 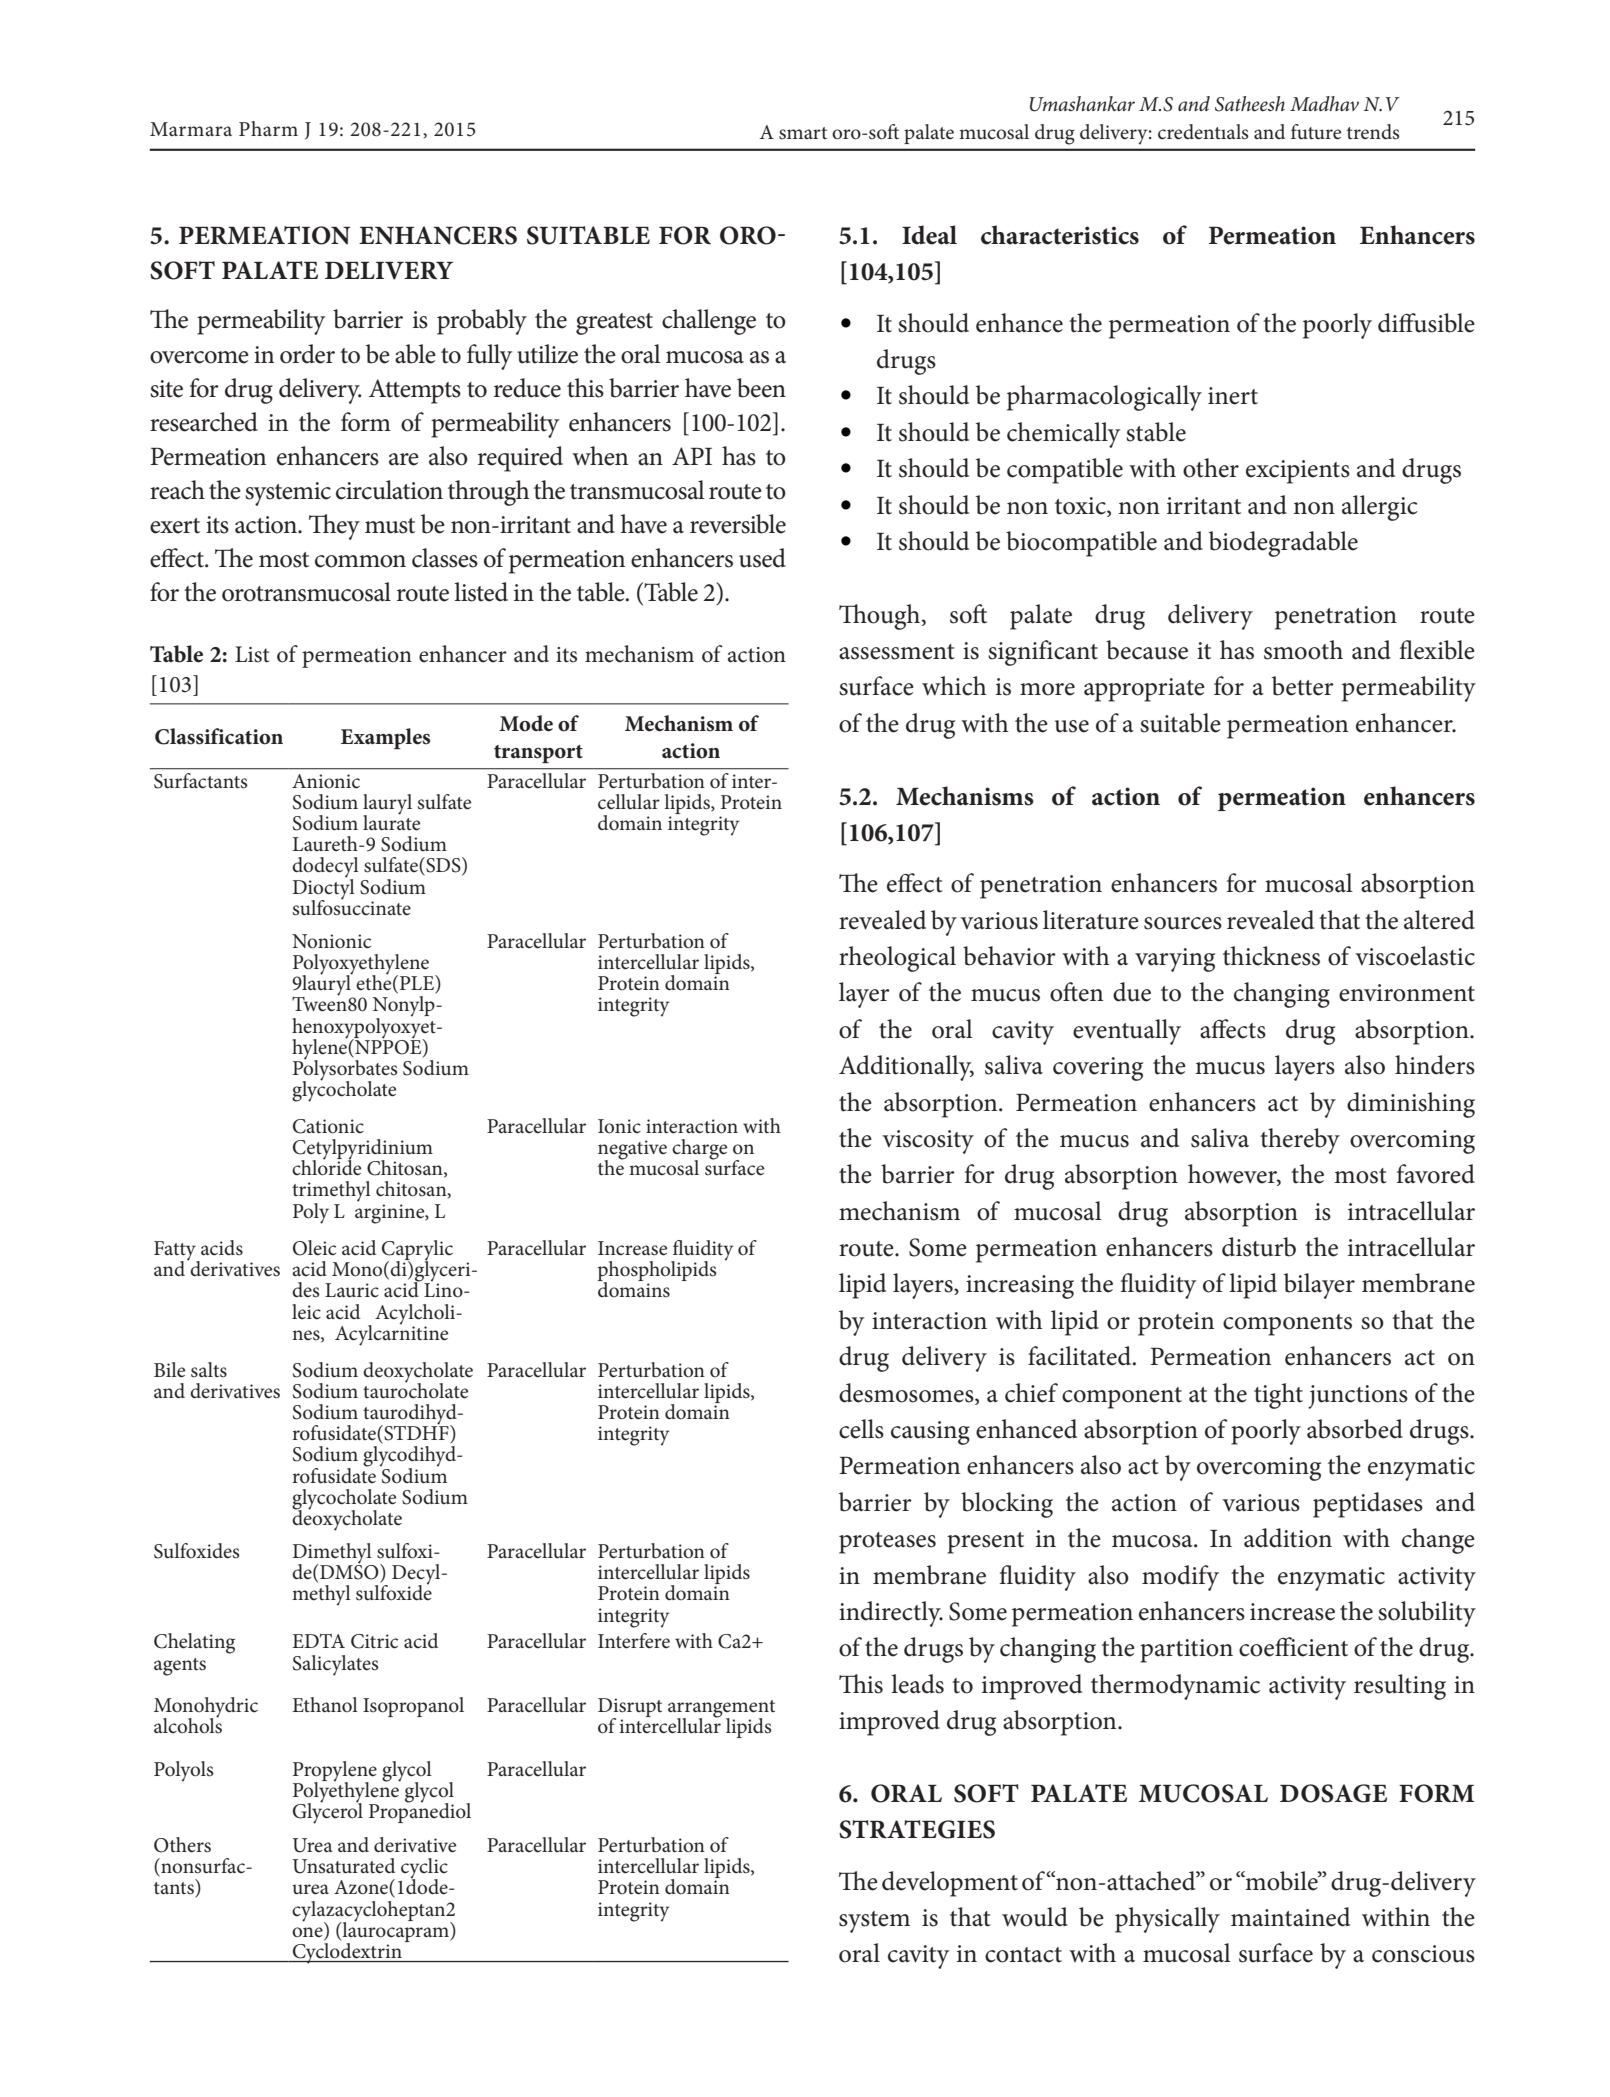 What do you see at coordinates (326, 1167) in the screenshot?
I see `chloride` at bounding box center [326, 1167].
